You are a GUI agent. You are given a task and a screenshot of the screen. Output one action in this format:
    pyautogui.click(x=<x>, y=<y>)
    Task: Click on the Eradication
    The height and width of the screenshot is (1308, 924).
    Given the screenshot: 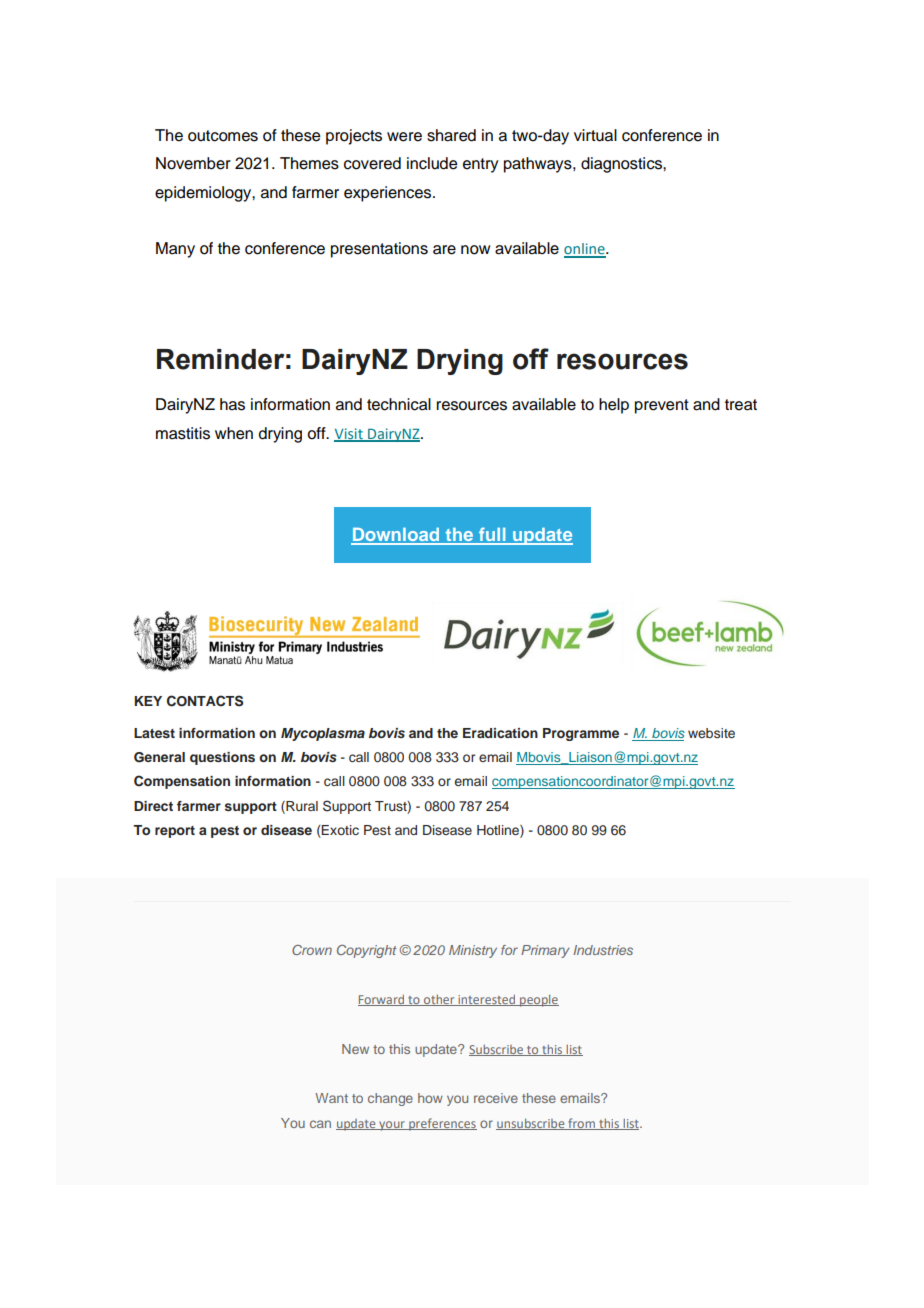 What is the action you would take?
    pyautogui.click(x=500, y=733)
